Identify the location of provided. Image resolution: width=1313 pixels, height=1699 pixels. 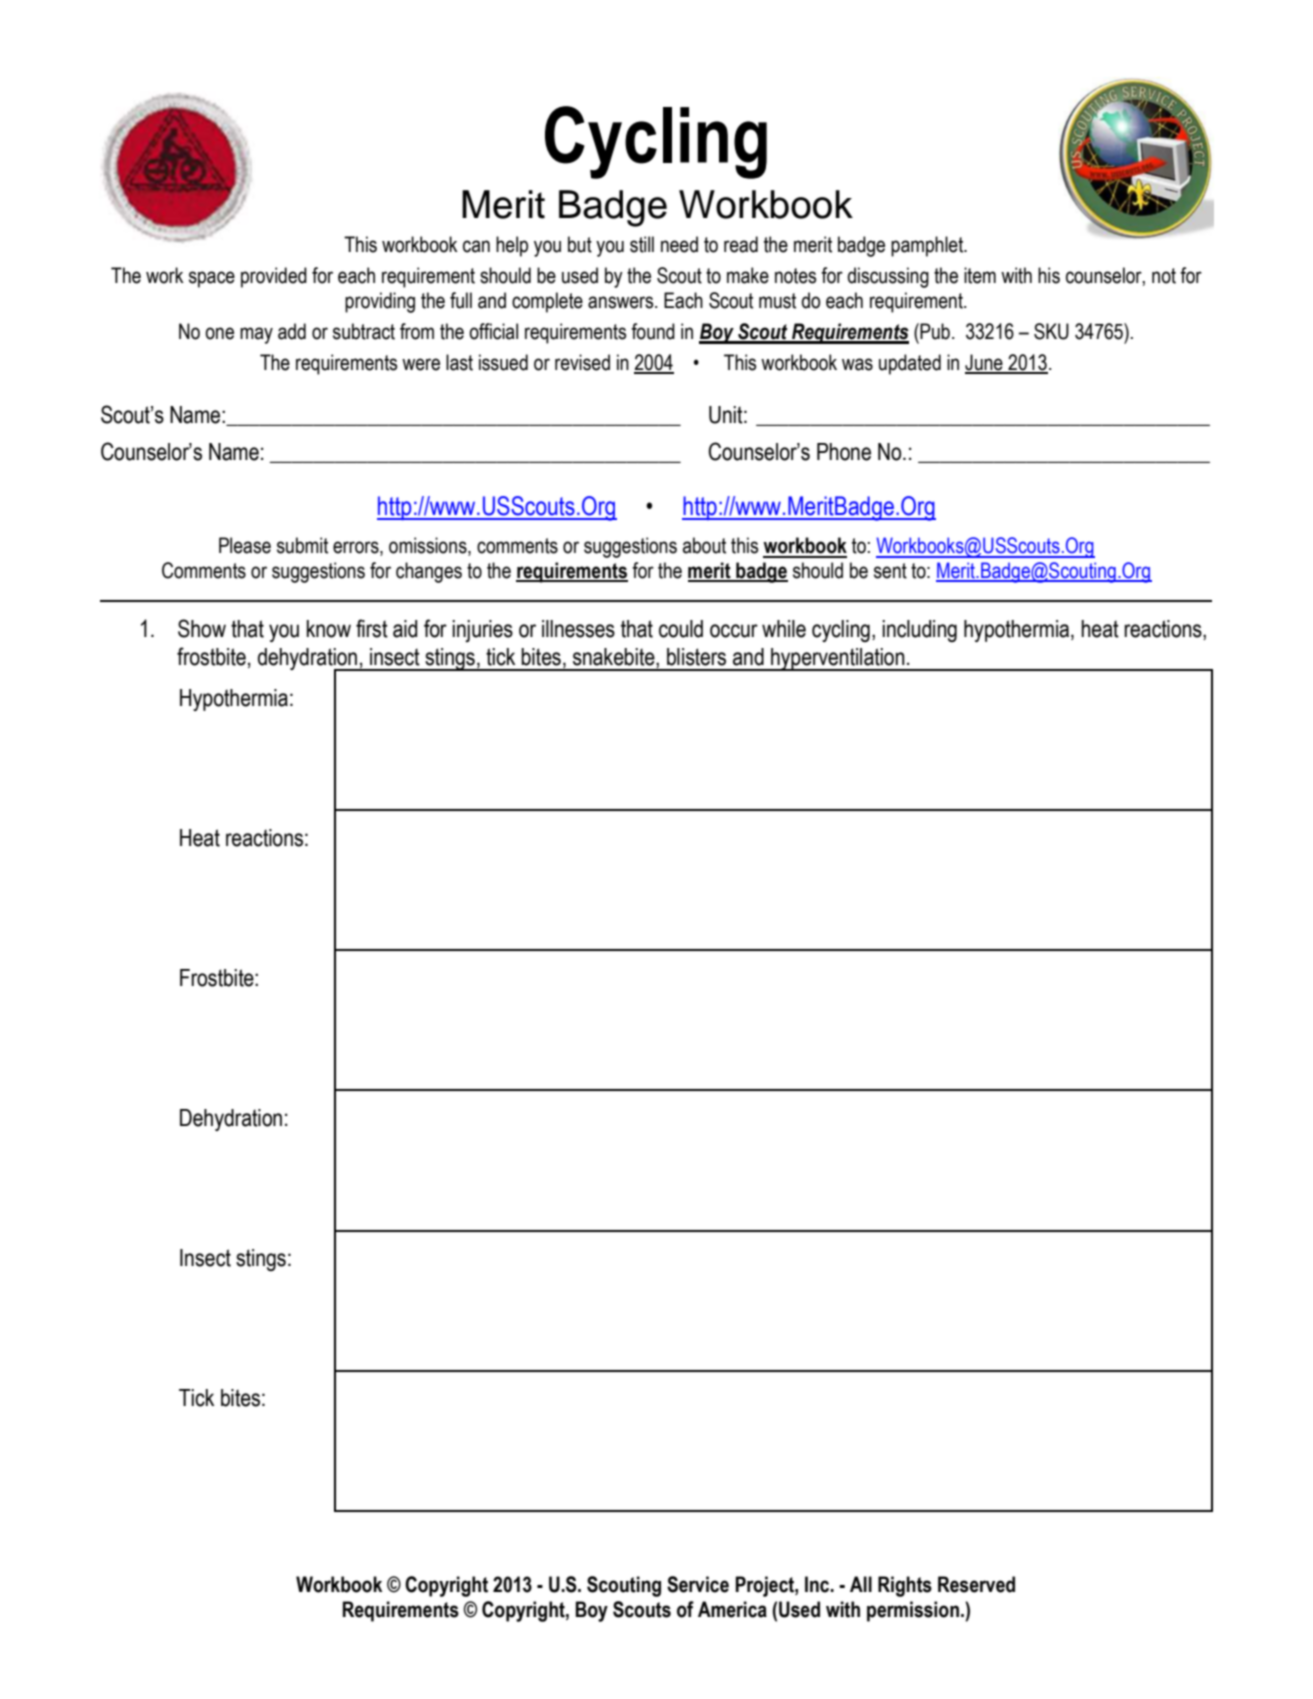
(274, 277).
